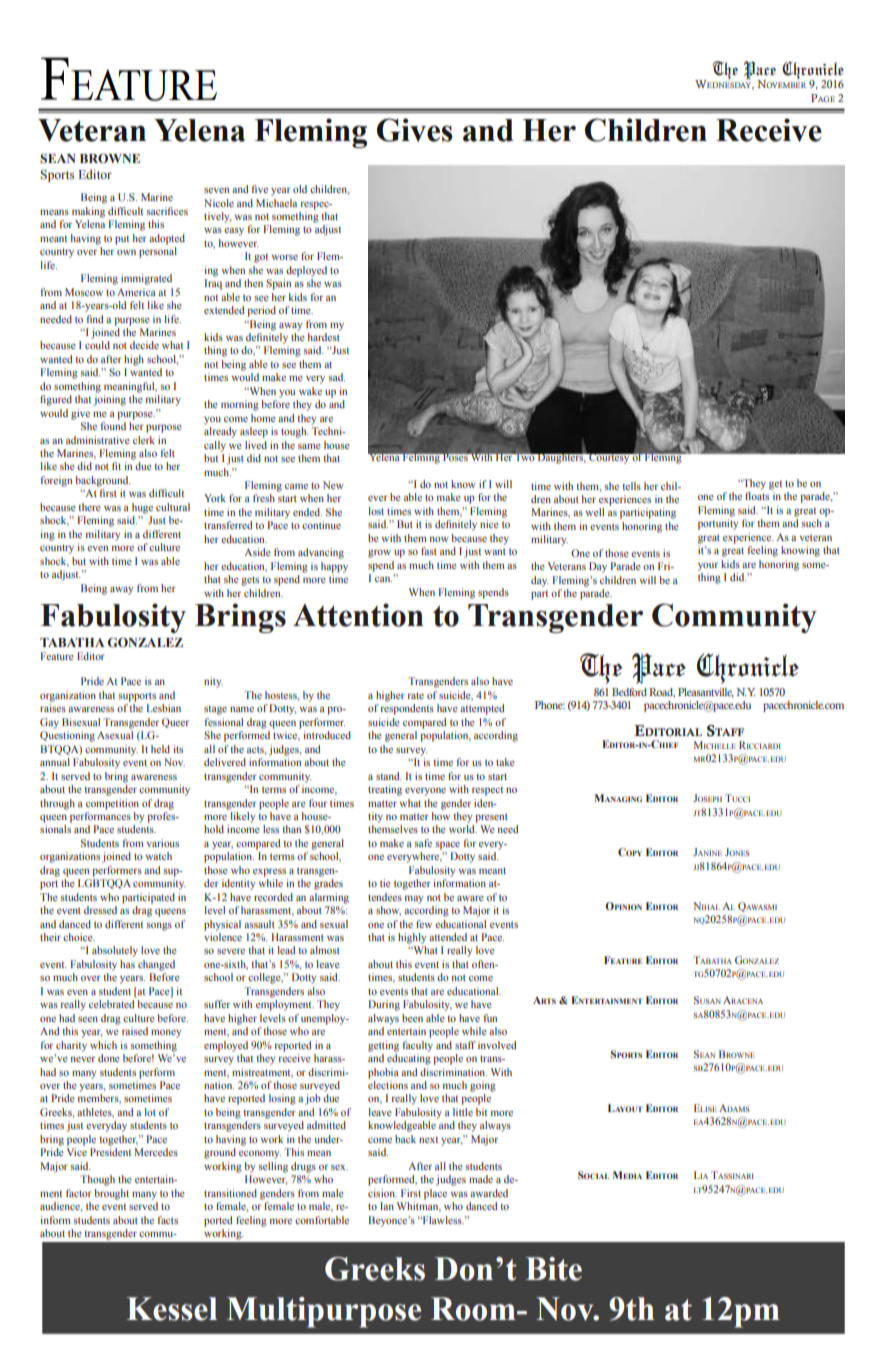 The height and width of the screenshot is (1372, 887). Describe the element at coordinates (306, 271) in the screenshot. I see `deployed` at that location.
